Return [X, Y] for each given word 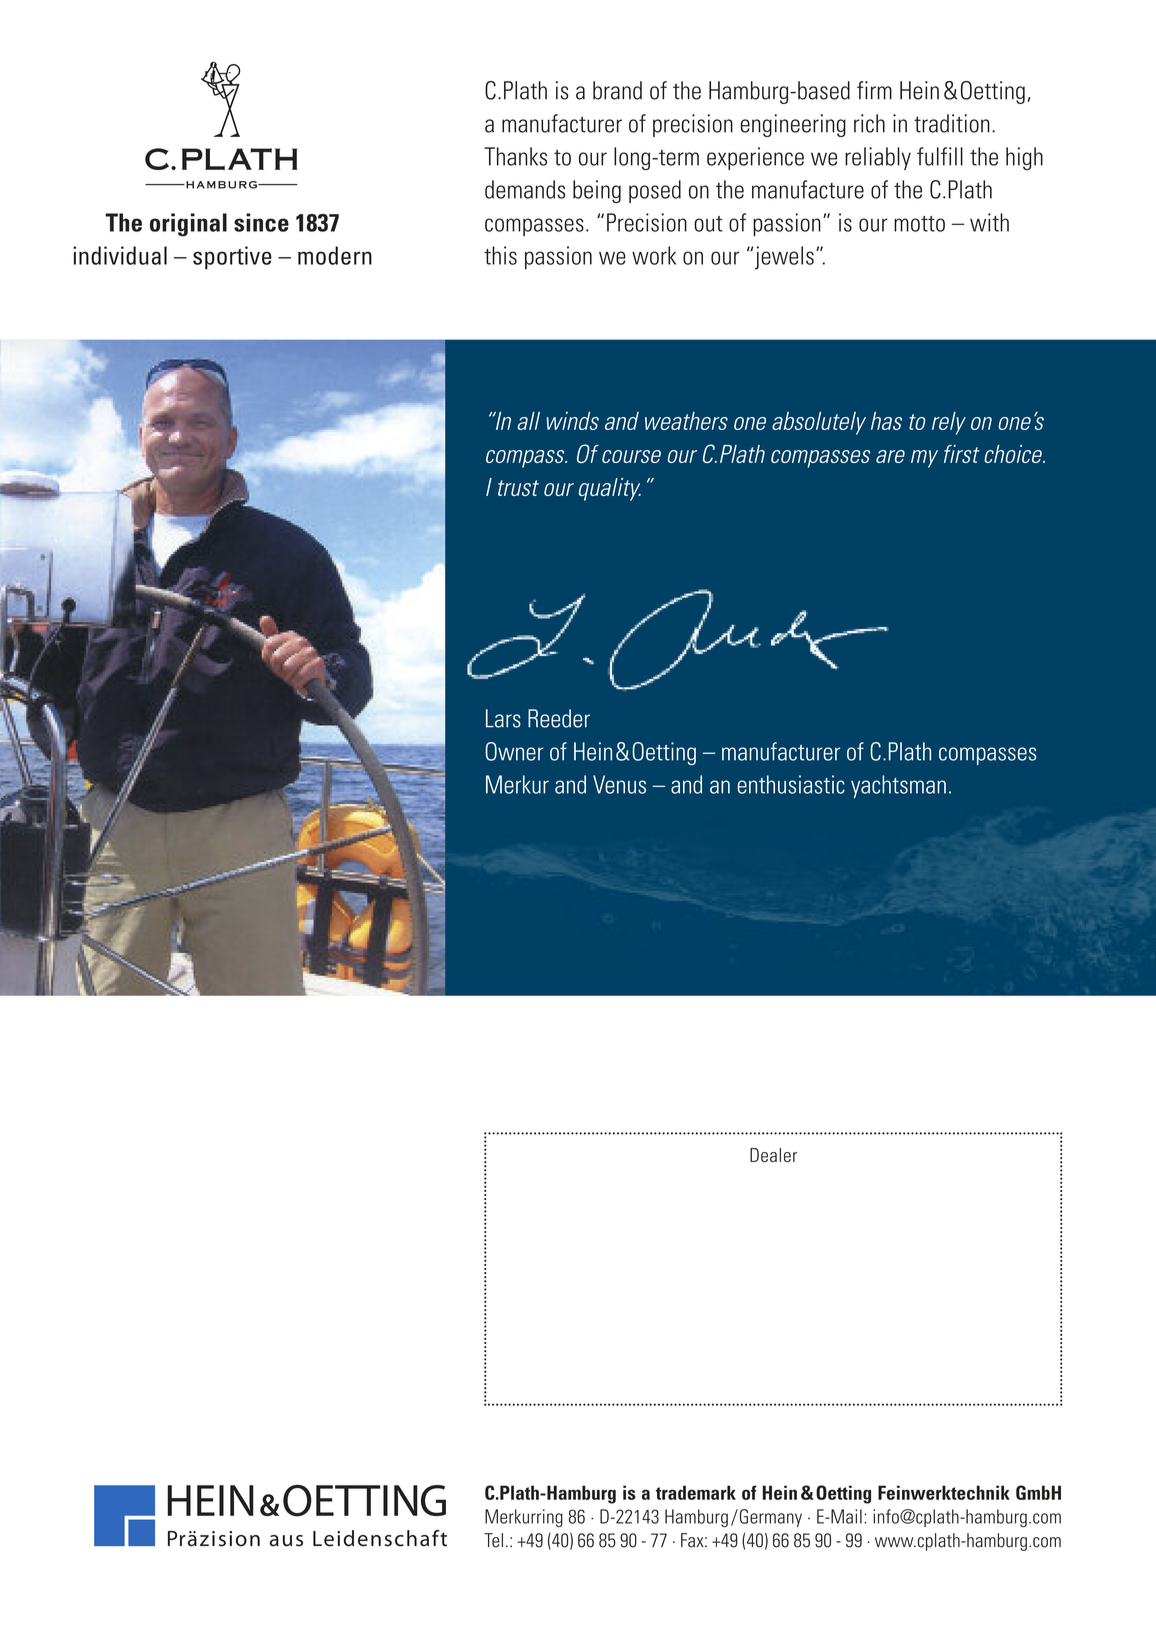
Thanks [515, 156]
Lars [503, 718]
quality [610, 489]
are [890, 456]
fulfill [940, 156]
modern [335, 255]
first [962, 454]
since [261, 222]
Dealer [773, 1155]
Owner [514, 751]
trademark [696, 1492]
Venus [619, 784]
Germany [769, 1518]
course [631, 456]
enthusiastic [791, 784]
